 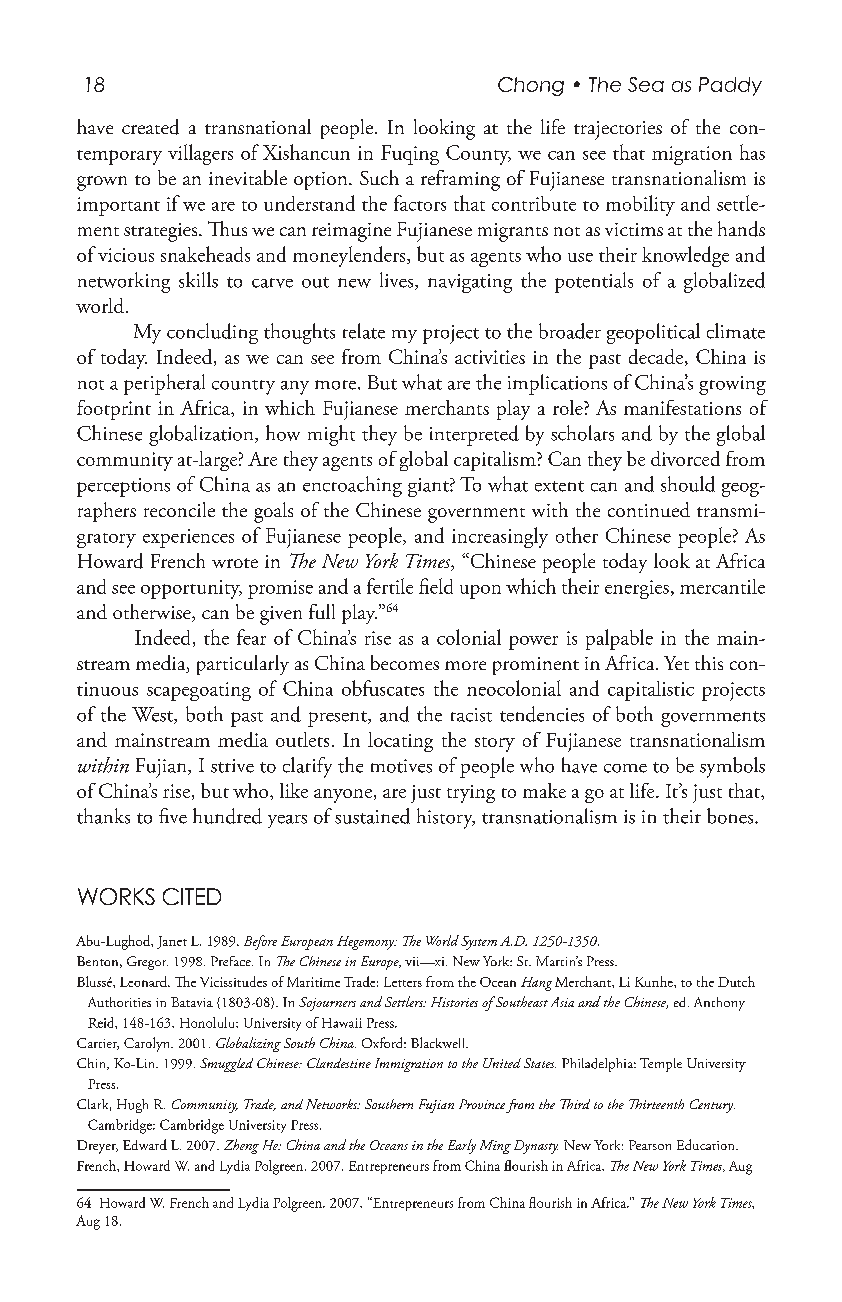 I want to click on trajectories, so click(x=618, y=130).
